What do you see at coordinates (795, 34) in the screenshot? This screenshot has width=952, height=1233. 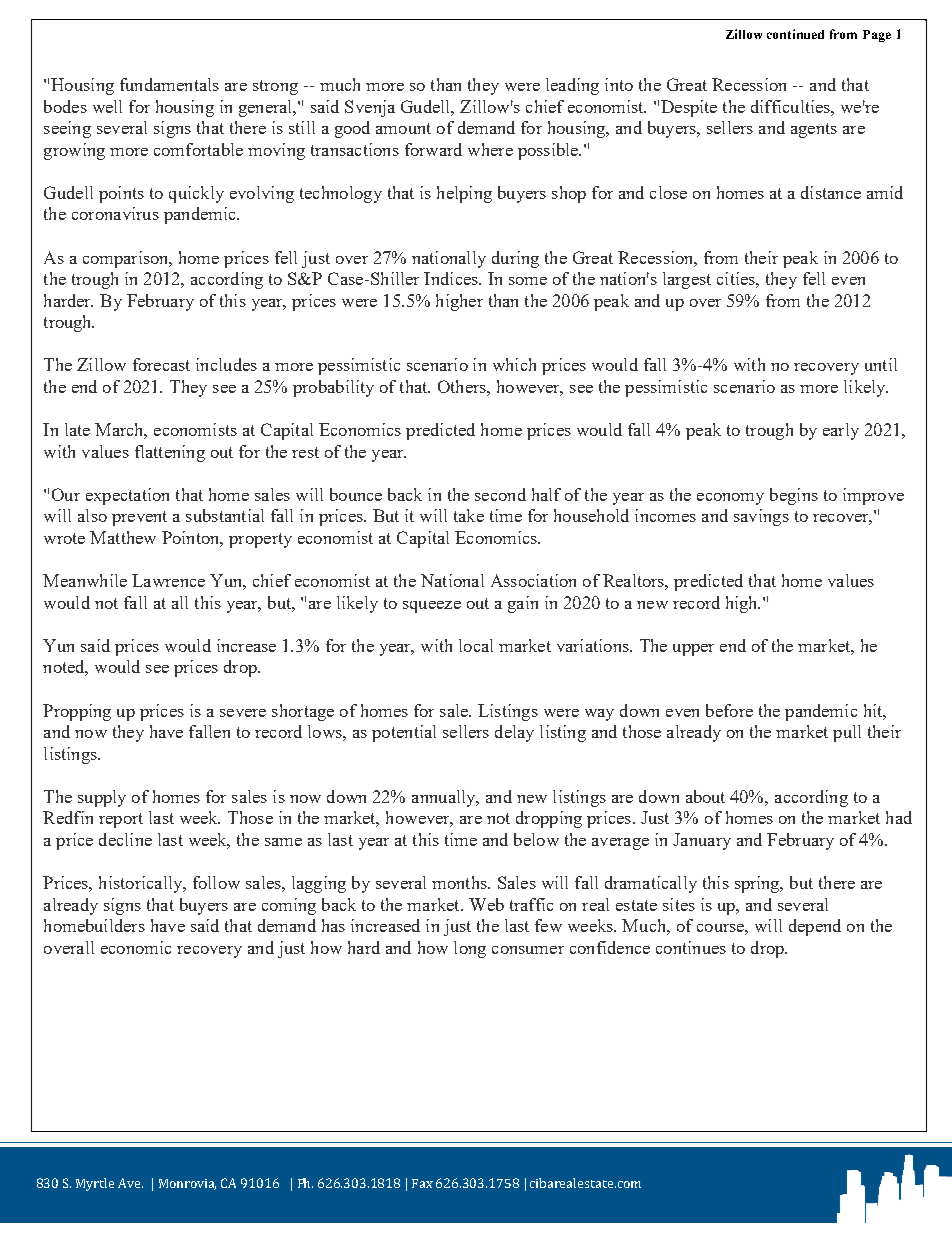 I see `continued` at bounding box center [795, 34].
